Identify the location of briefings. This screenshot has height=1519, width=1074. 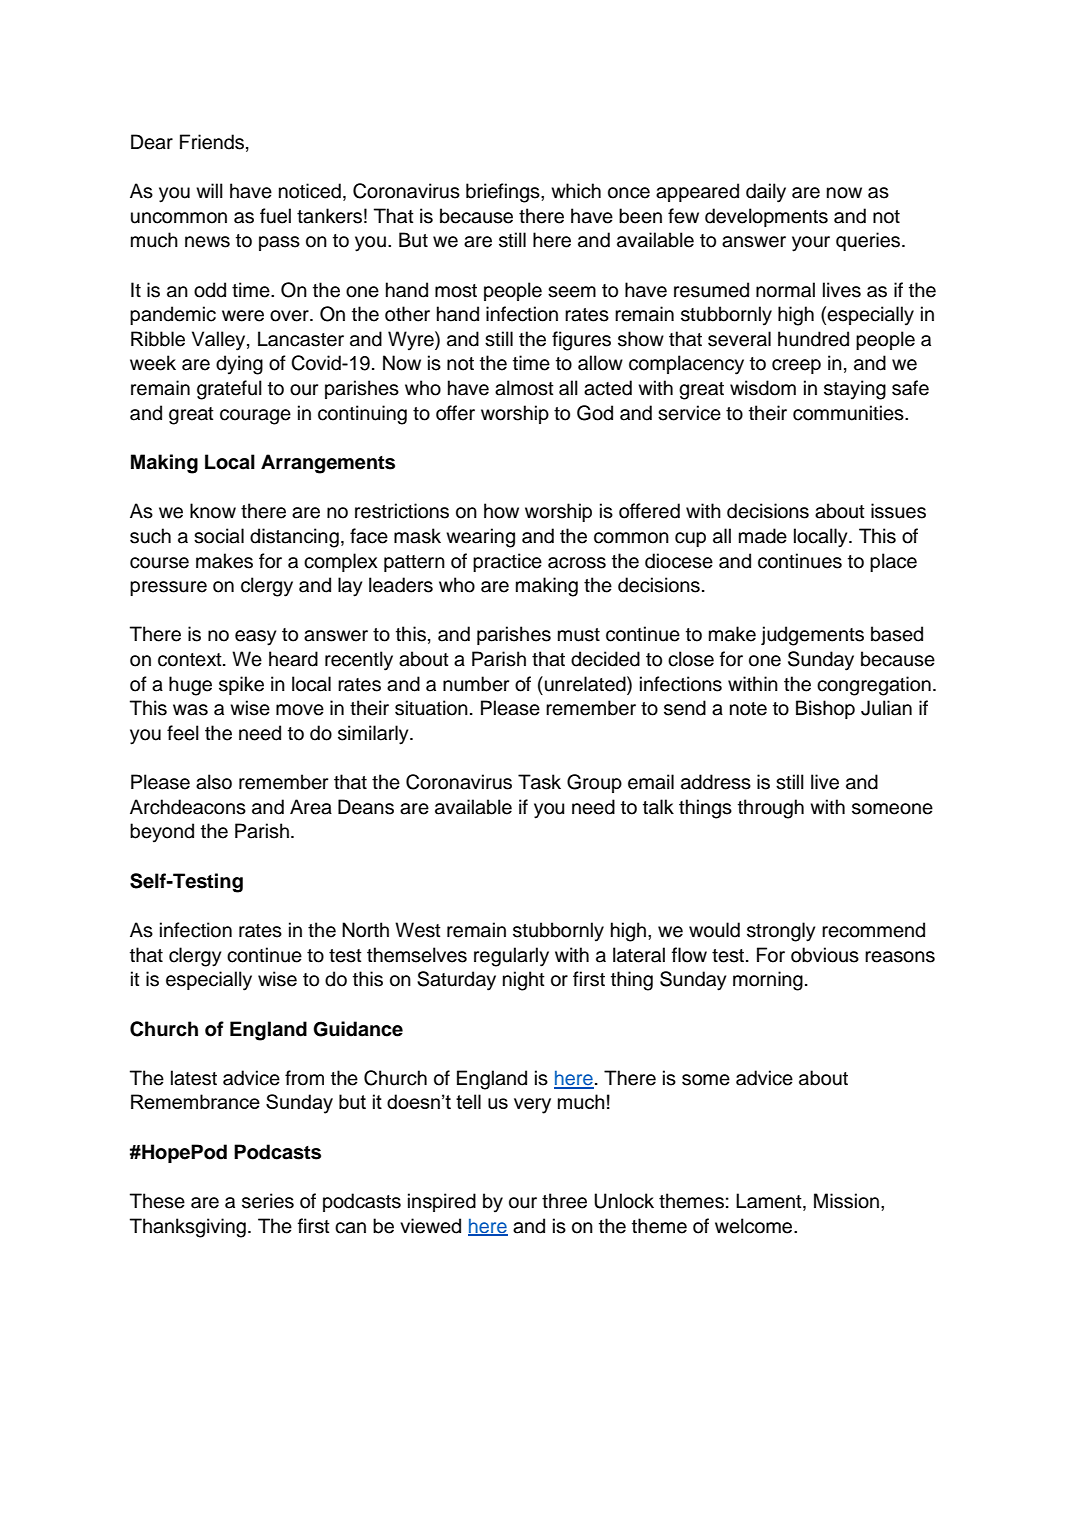
(504, 193).
